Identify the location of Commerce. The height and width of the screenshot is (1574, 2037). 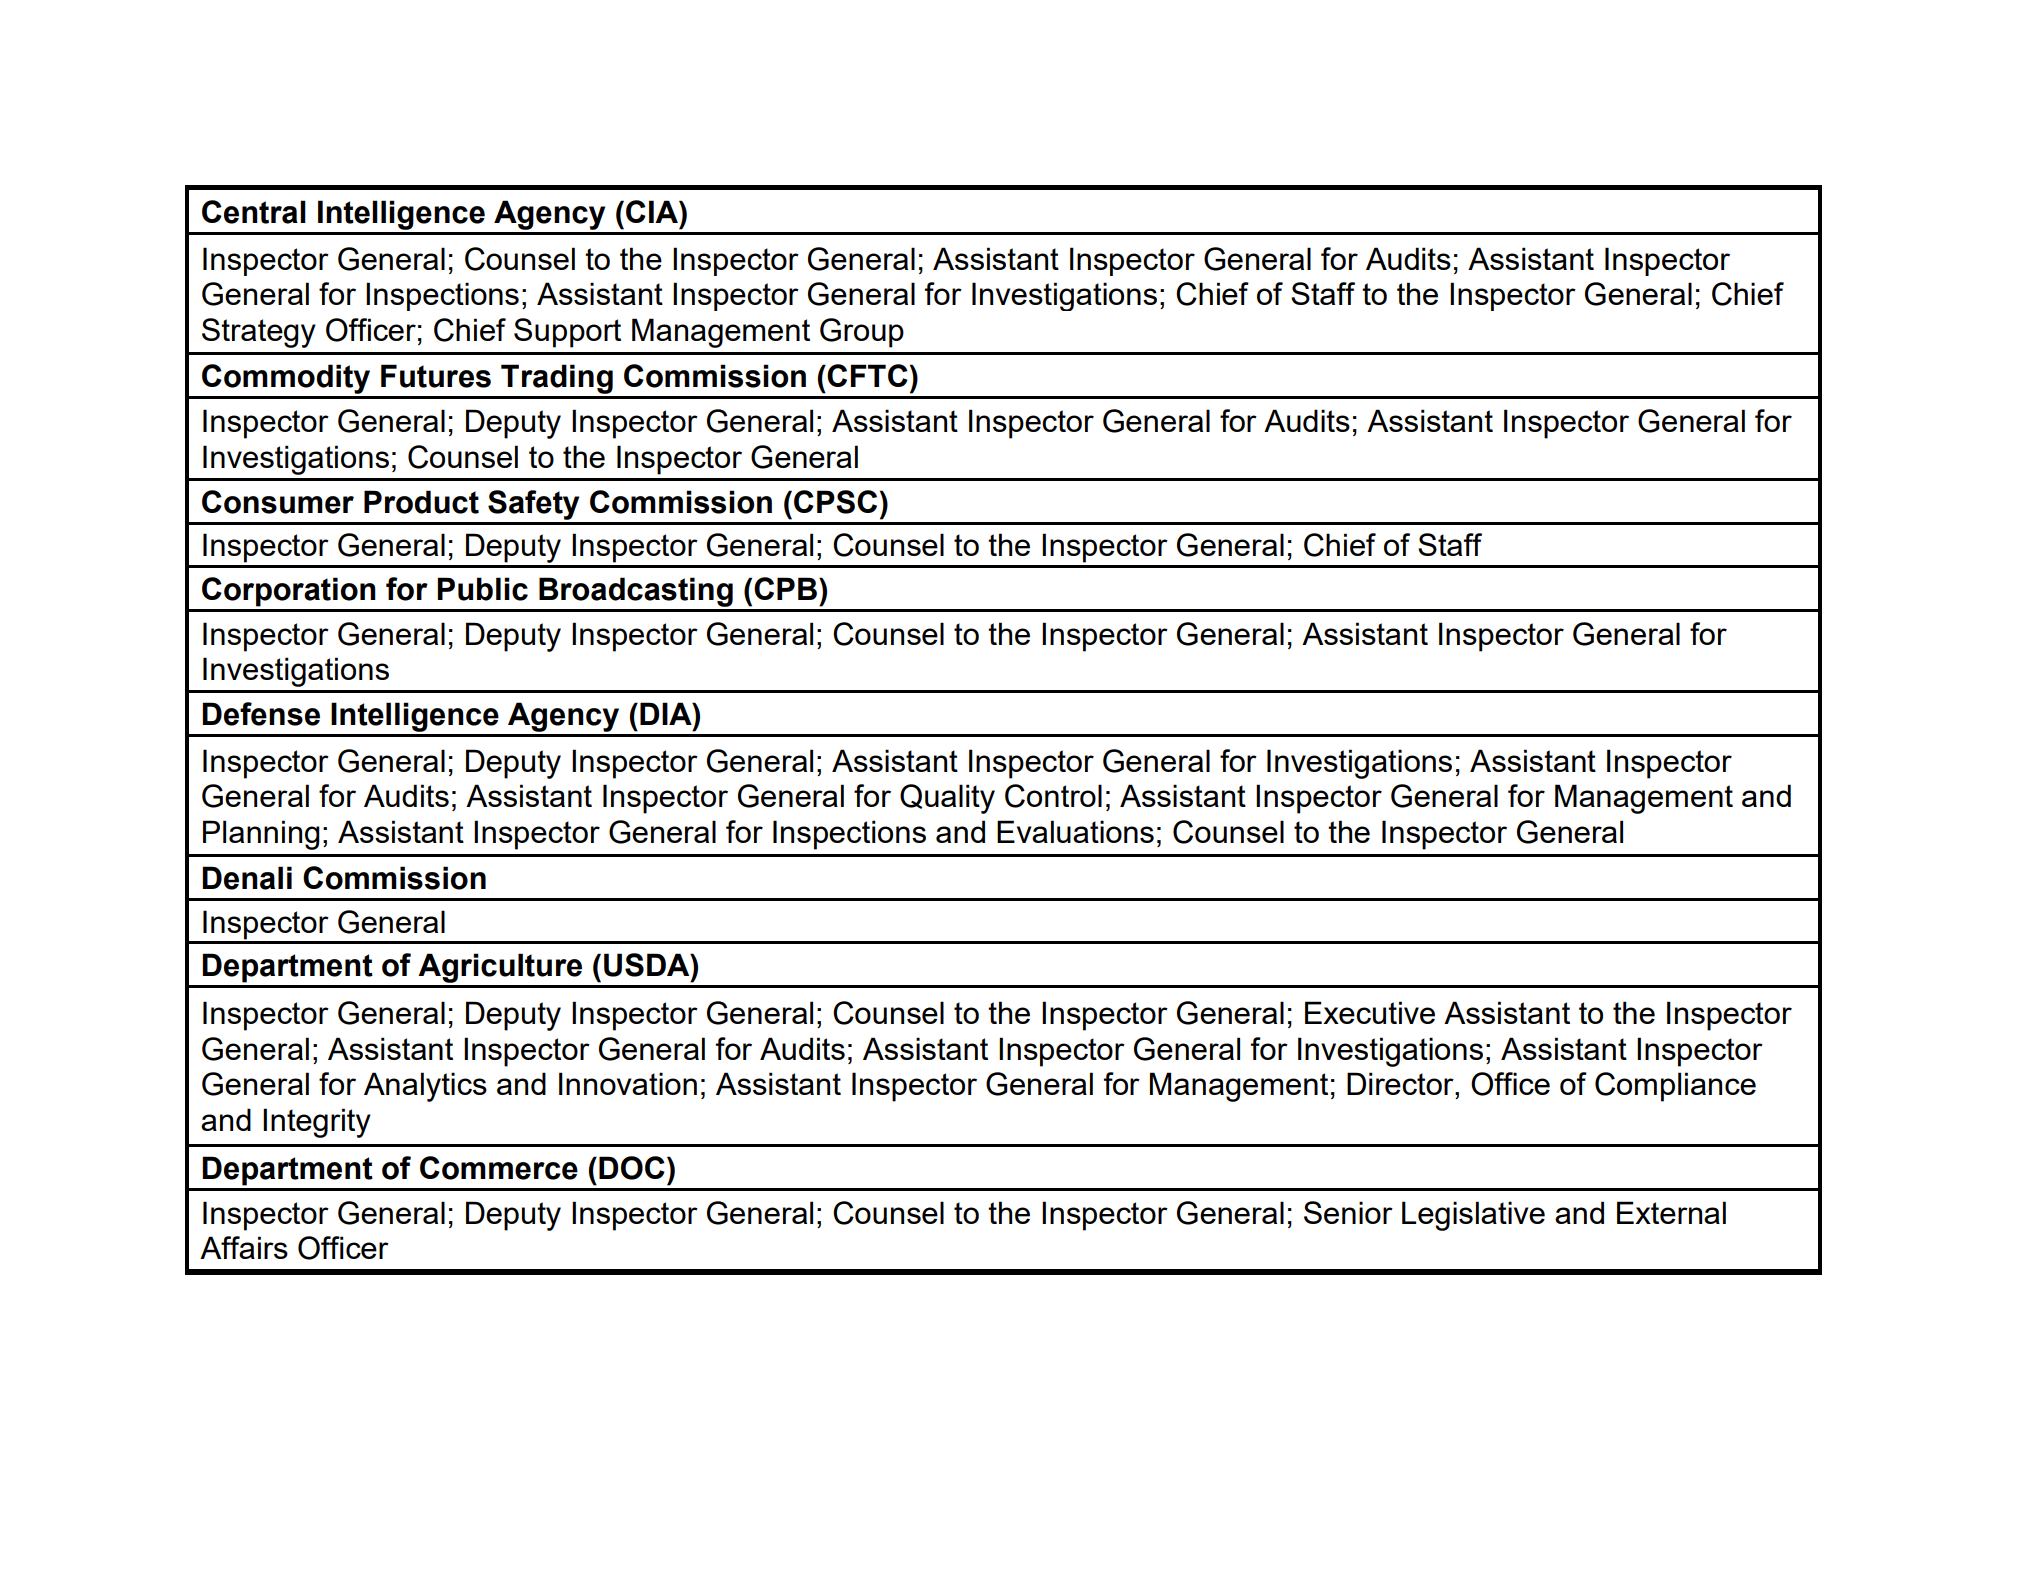
(499, 1168).
